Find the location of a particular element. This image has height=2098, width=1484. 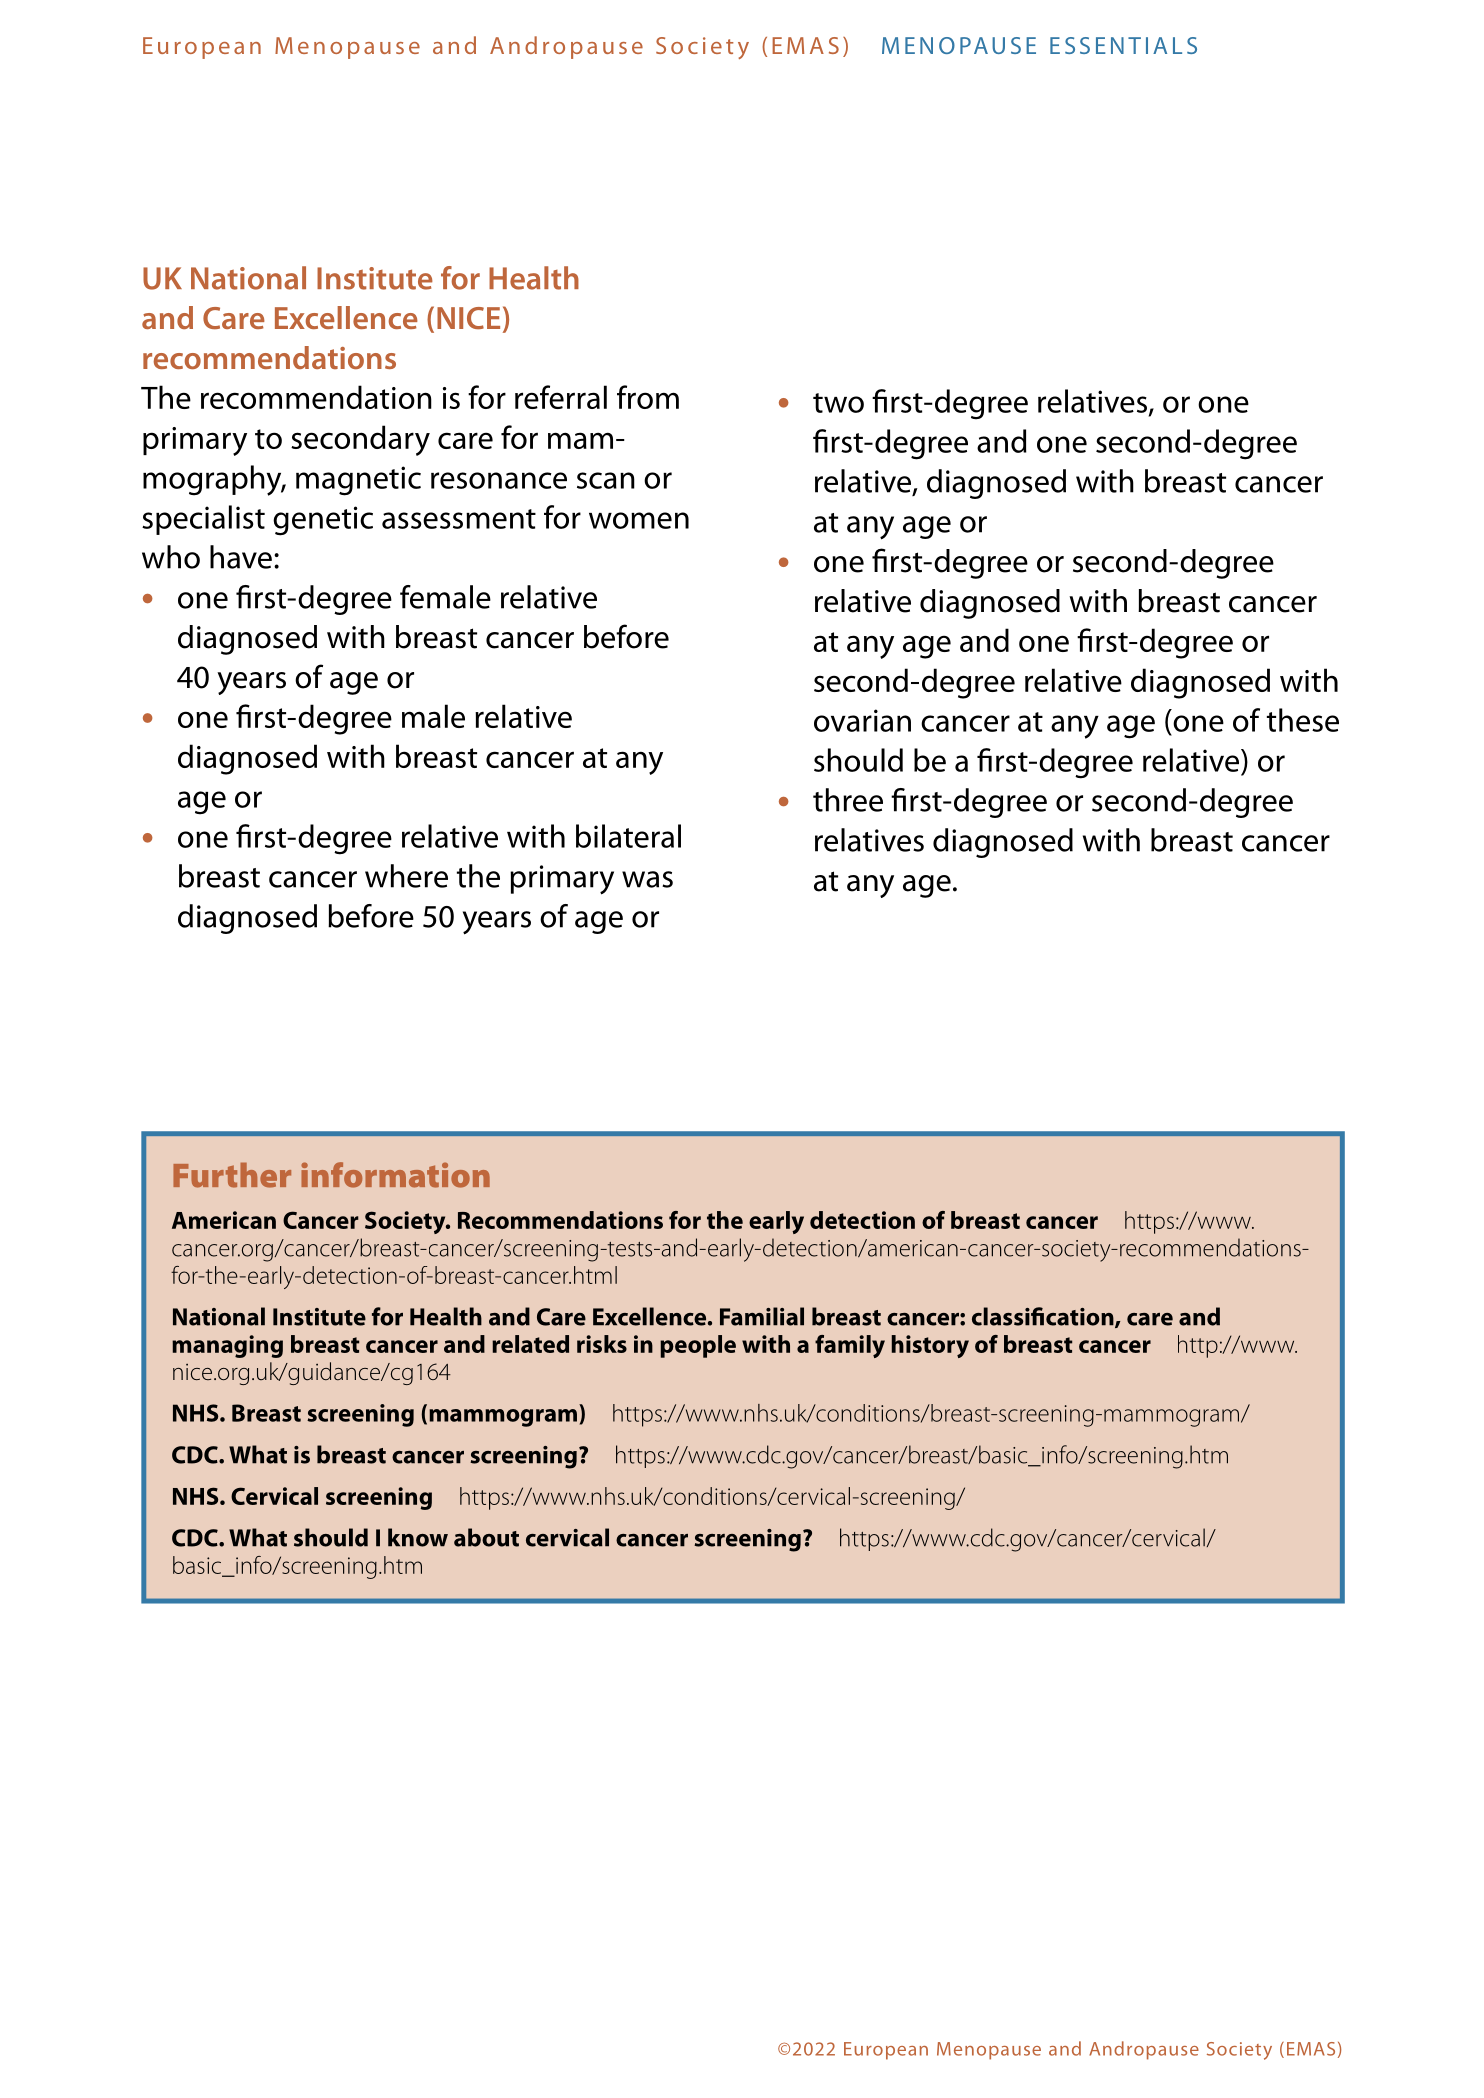

know is located at coordinates (418, 1537).
